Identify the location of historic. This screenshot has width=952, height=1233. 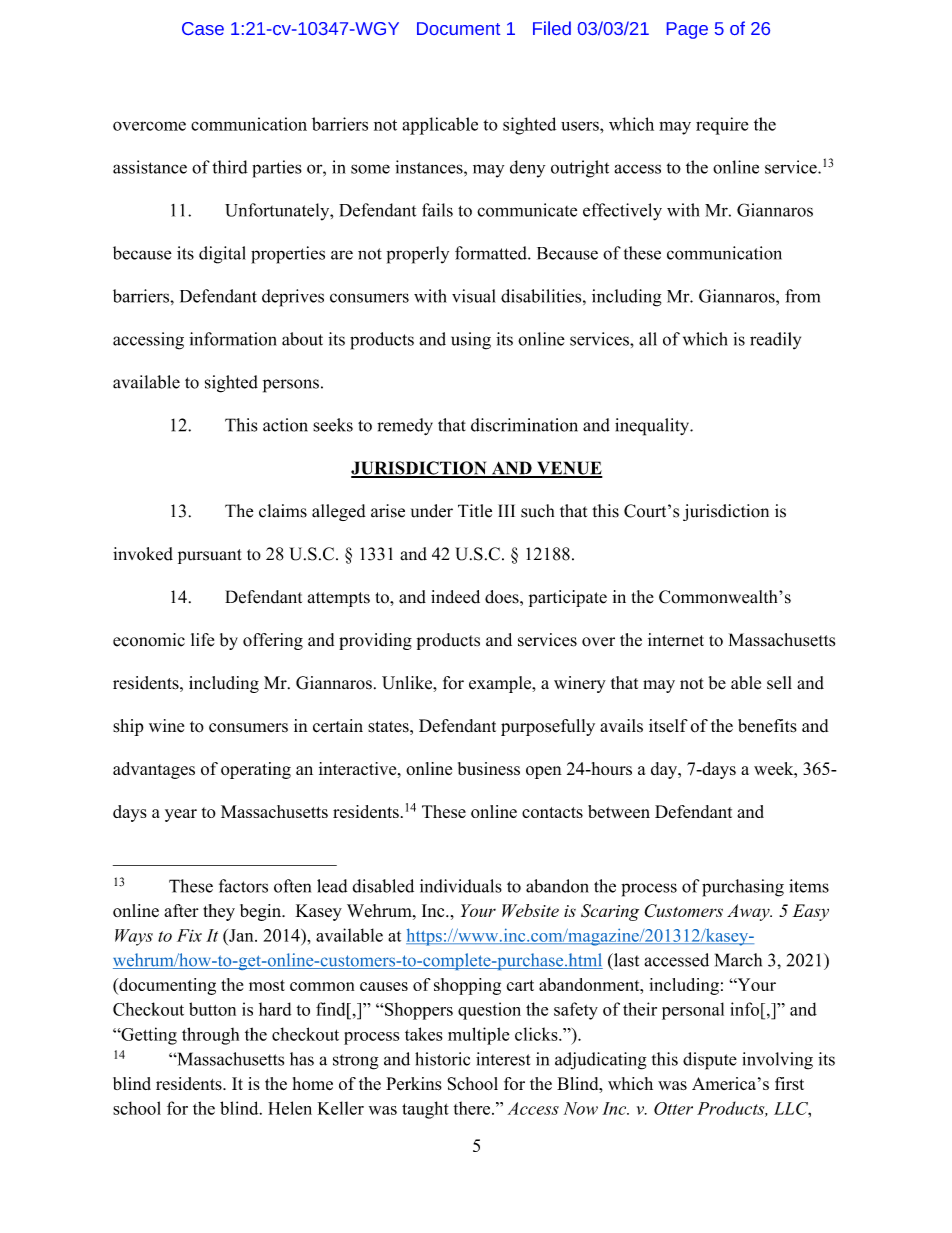
(442, 1059).
